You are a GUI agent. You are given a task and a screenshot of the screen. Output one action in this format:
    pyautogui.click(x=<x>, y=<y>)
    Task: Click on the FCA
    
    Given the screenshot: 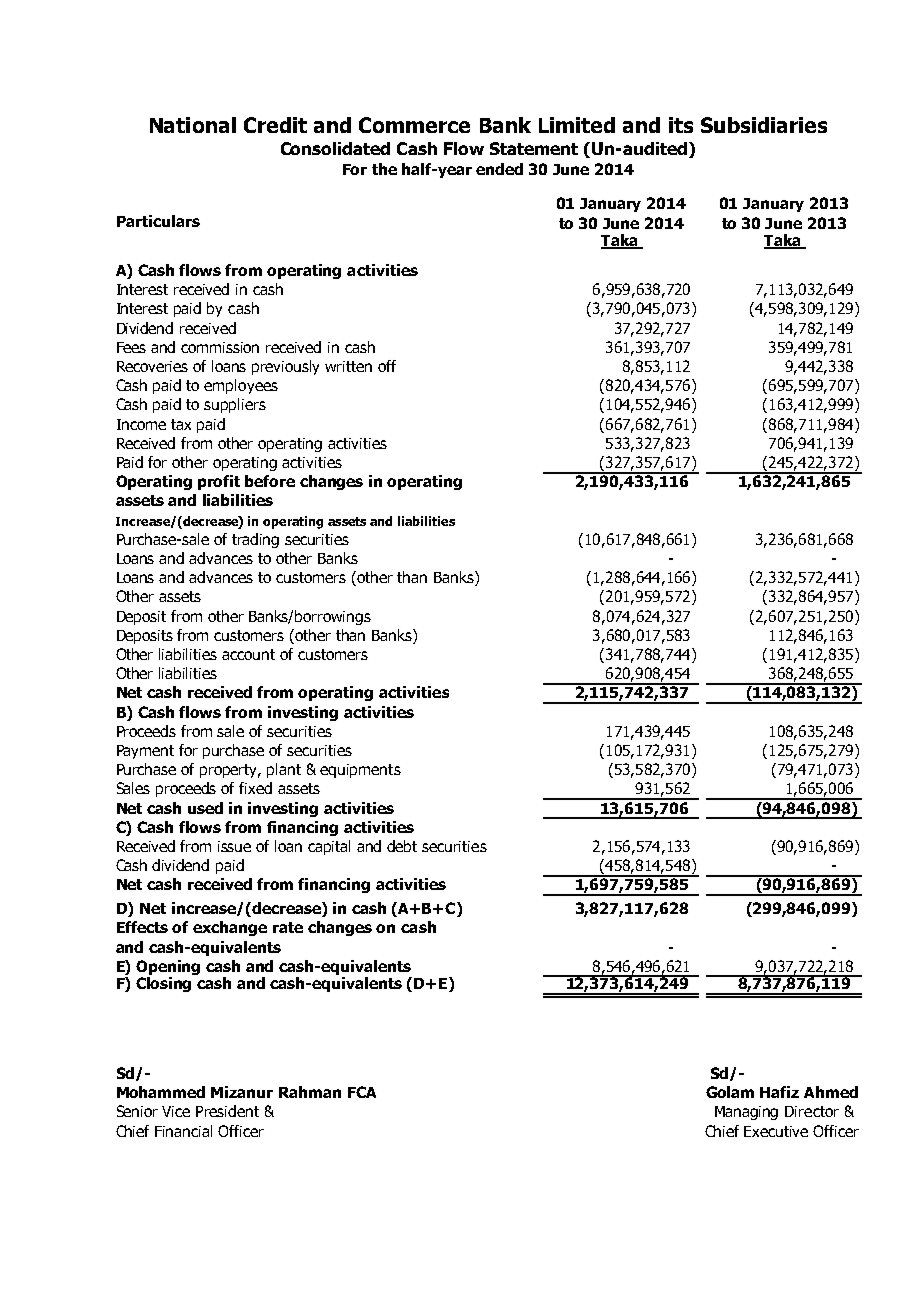 What is the action you would take?
    pyautogui.click(x=362, y=1092)
